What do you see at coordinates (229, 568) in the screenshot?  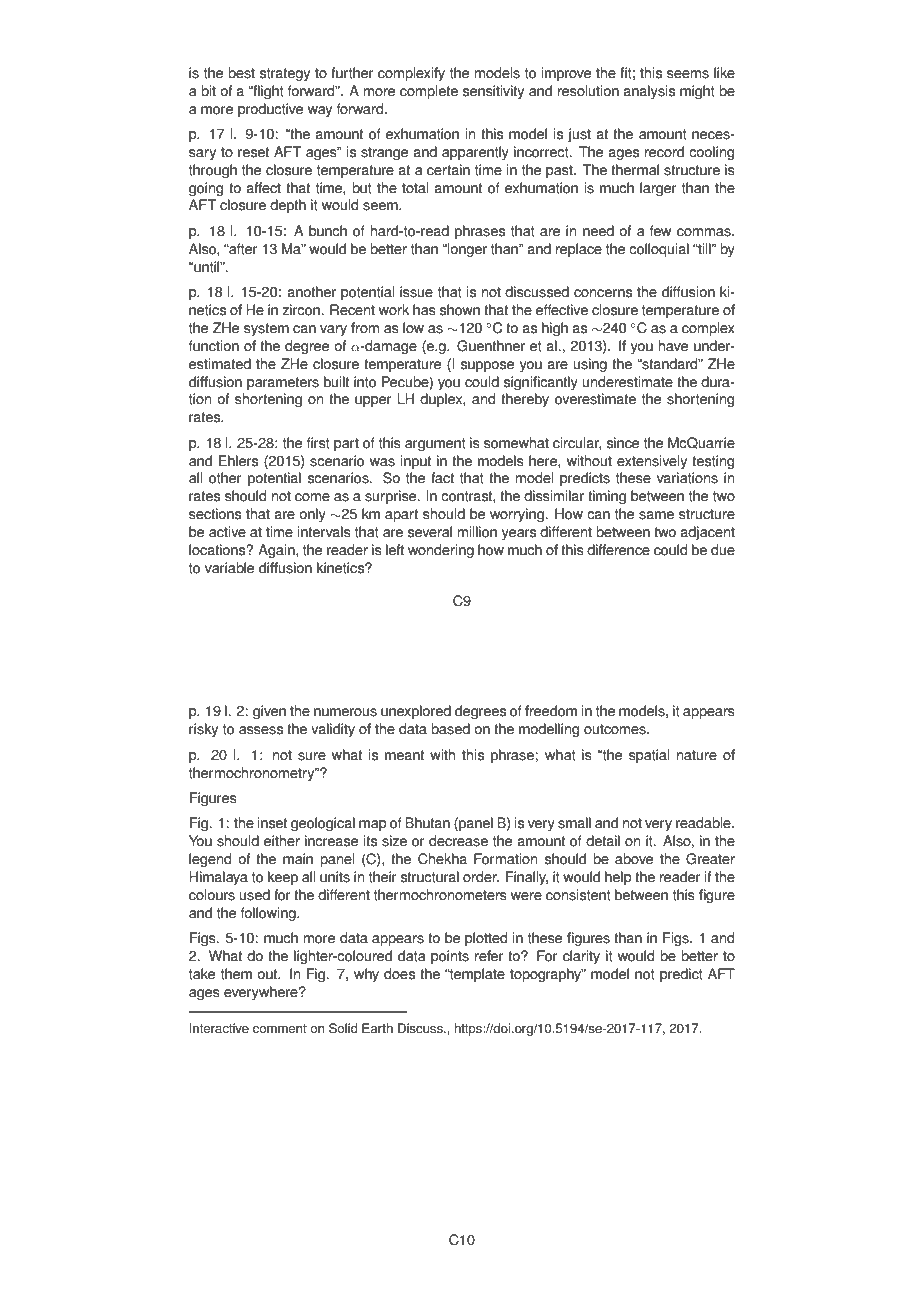 I see `variable` at bounding box center [229, 568].
